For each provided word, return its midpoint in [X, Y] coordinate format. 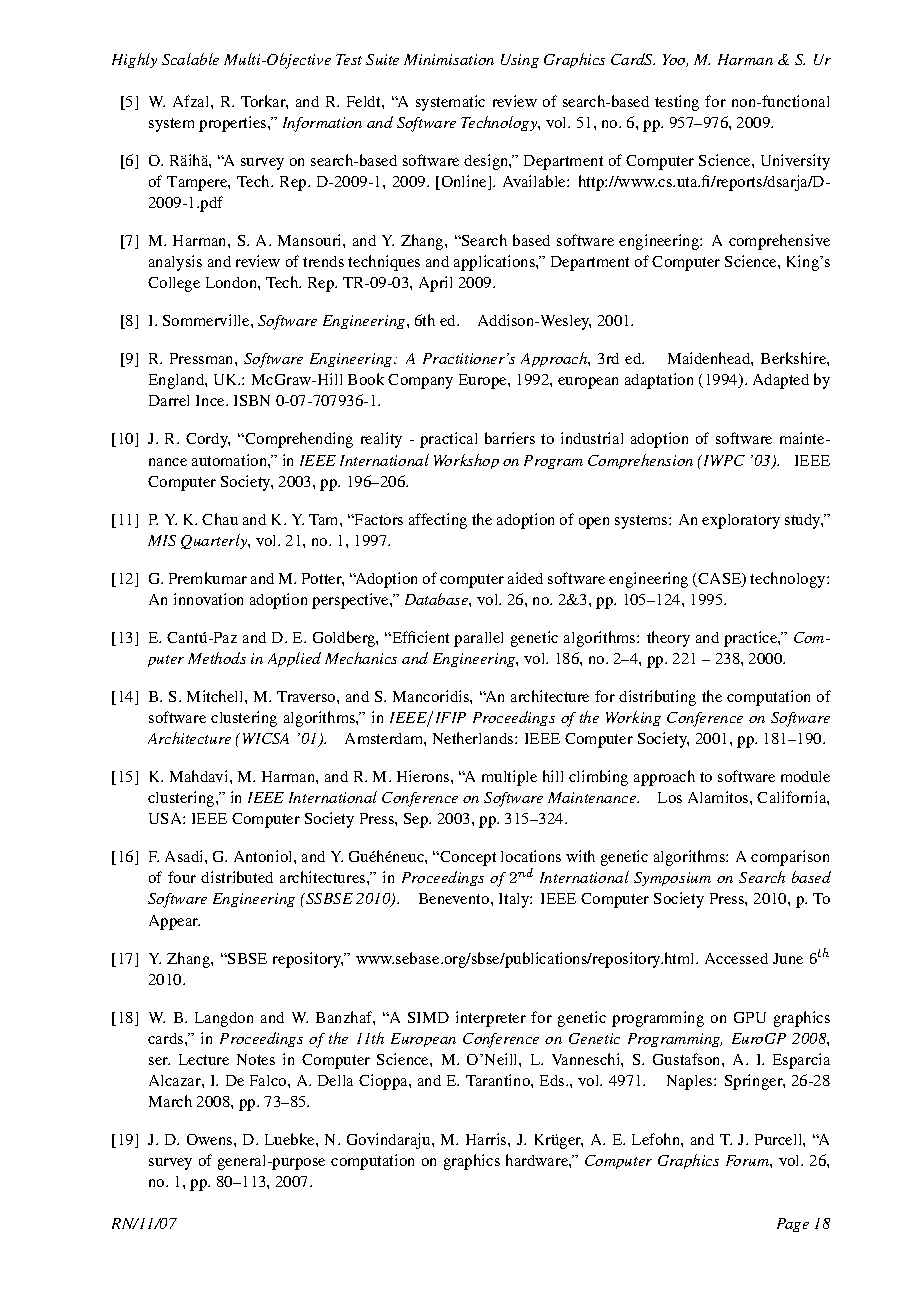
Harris [487, 1139]
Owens [211, 1139]
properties [234, 124]
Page [793, 1225]
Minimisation [449, 59]
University [795, 162]
